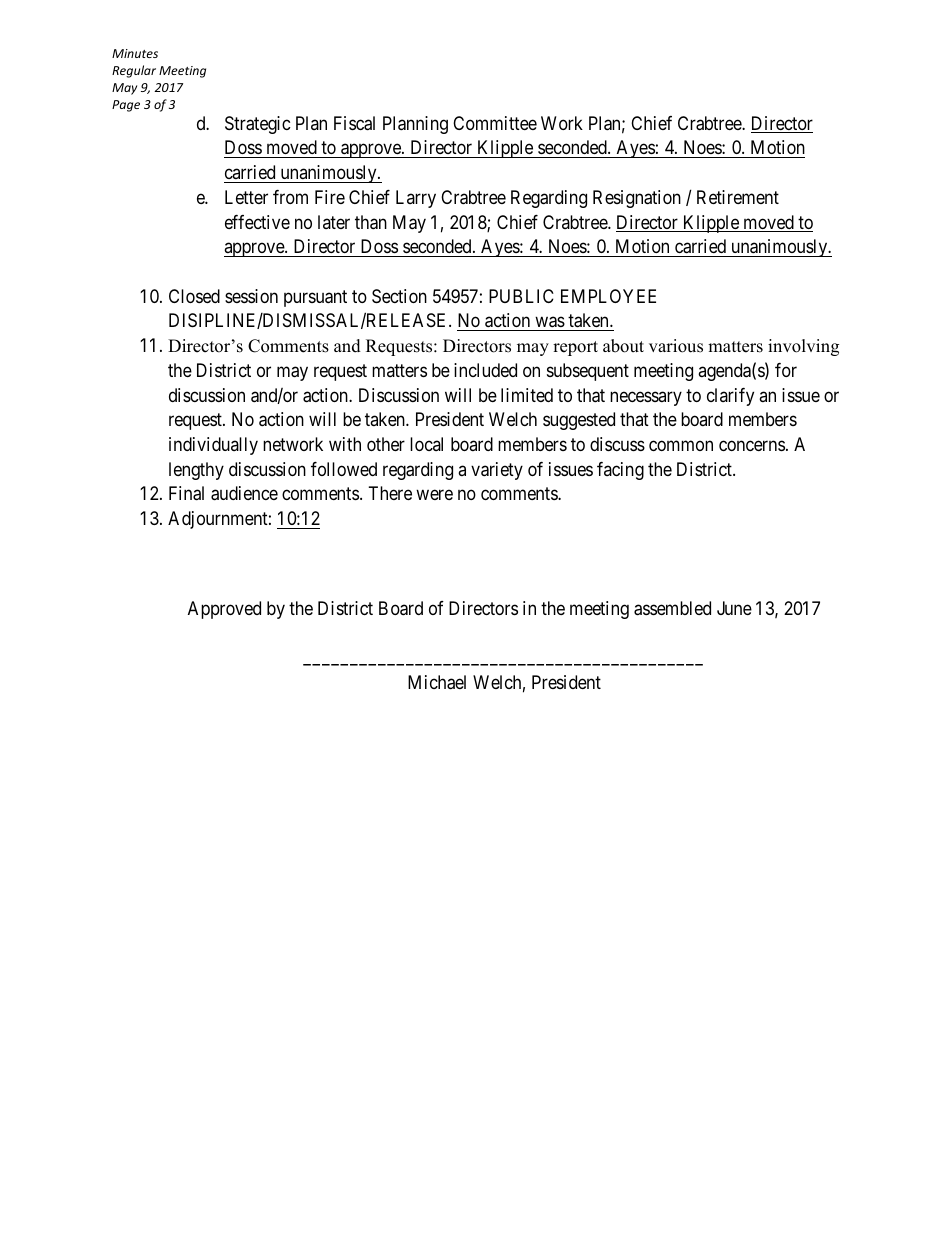  Describe the element at coordinates (495, 123) in the page. I see `Committee` at that location.
